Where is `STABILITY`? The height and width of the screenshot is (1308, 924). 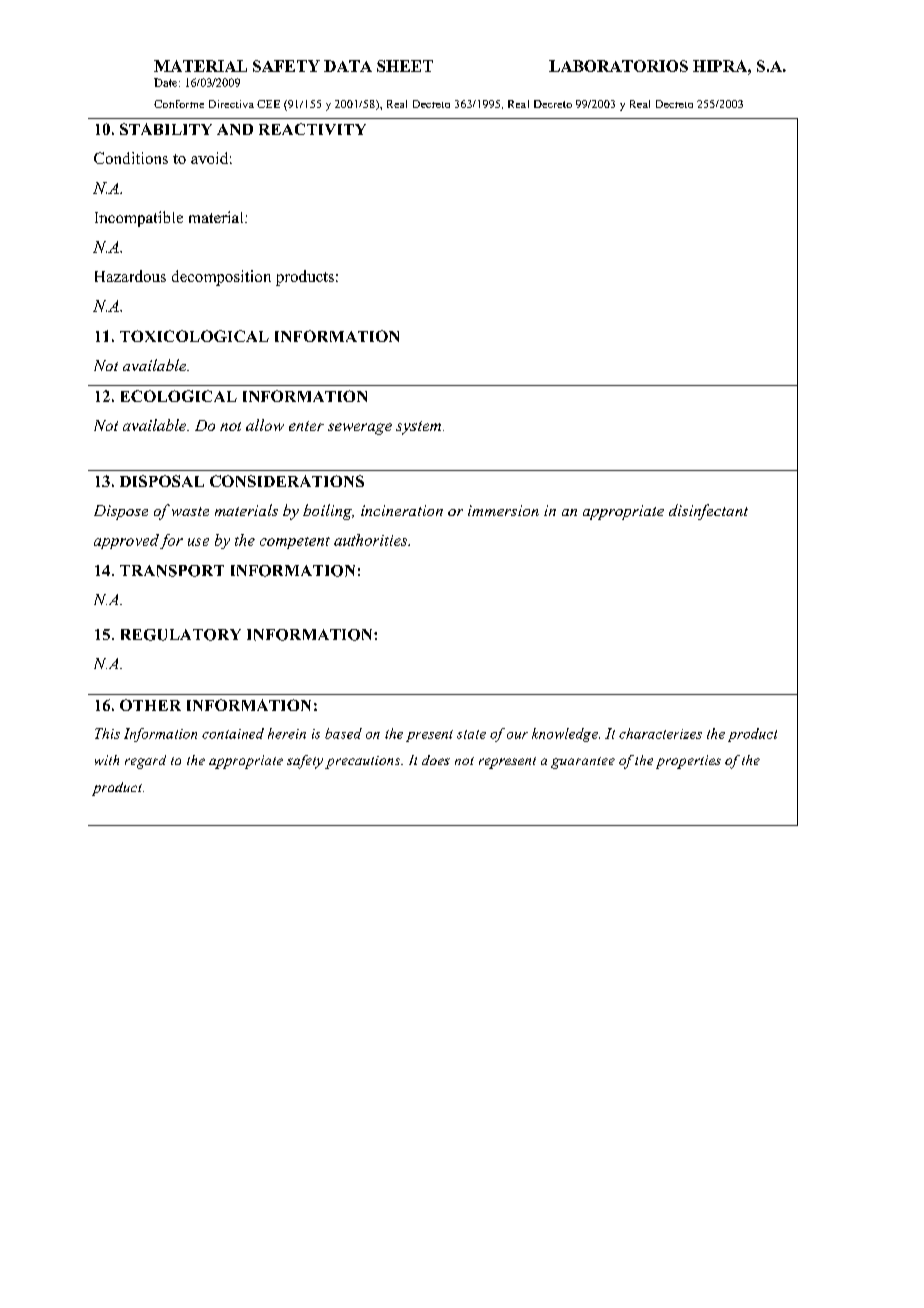 STABILITY is located at coordinates (166, 129).
